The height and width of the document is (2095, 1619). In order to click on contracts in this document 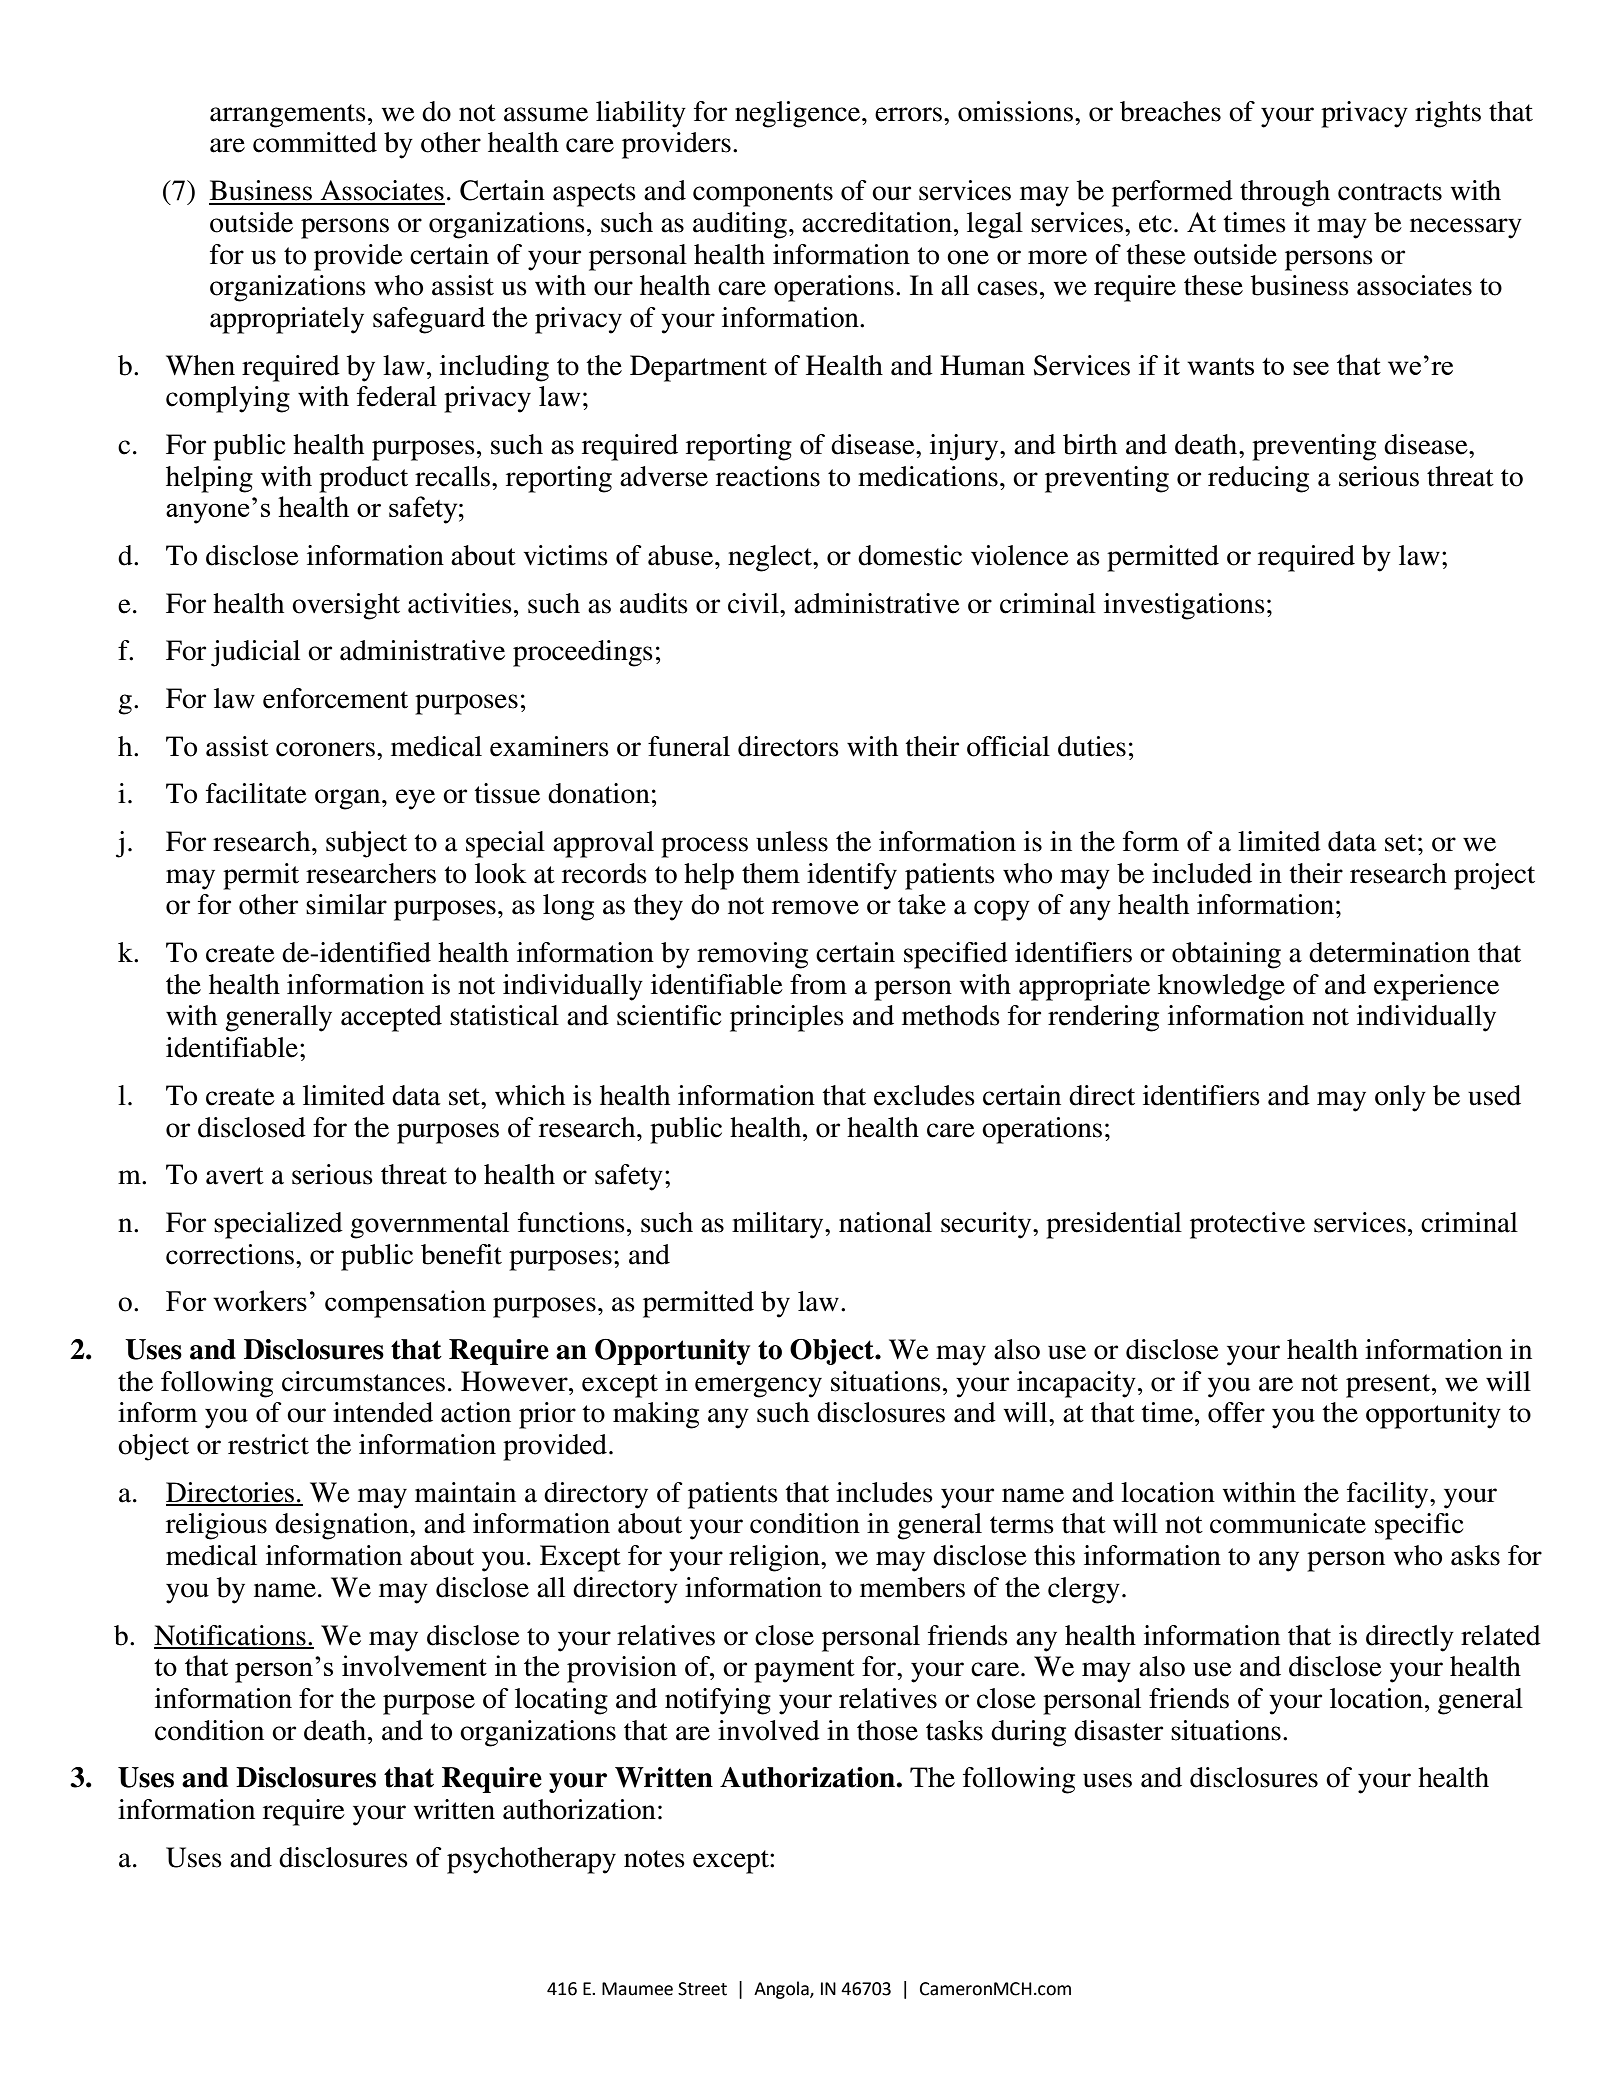, I will do `click(1390, 192)`.
